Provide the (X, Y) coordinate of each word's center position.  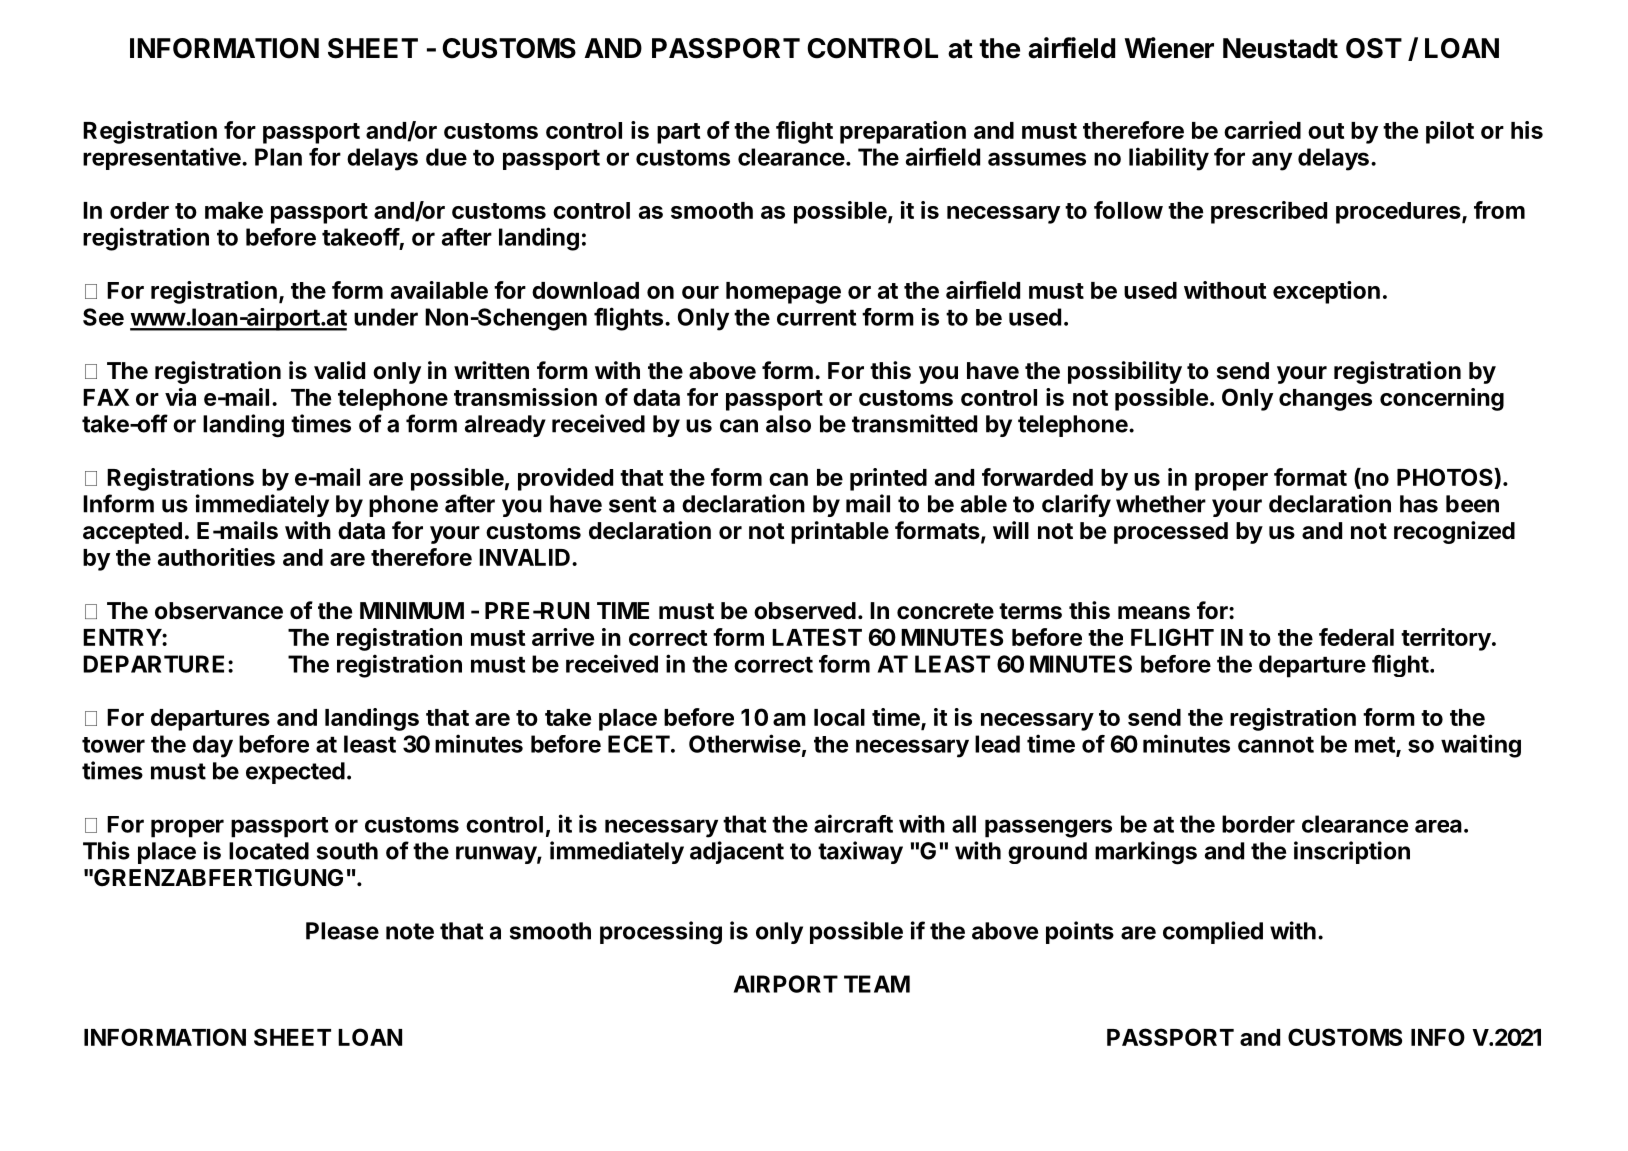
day (213, 746)
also (788, 424)
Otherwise (745, 743)
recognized (1454, 532)
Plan (278, 157)
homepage (783, 293)
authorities (216, 557)
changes (1325, 400)
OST (1374, 48)
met (1376, 746)
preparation (903, 132)
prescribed (1269, 212)
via (180, 397)
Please (342, 931)
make (234, 210)
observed (805, 611)
